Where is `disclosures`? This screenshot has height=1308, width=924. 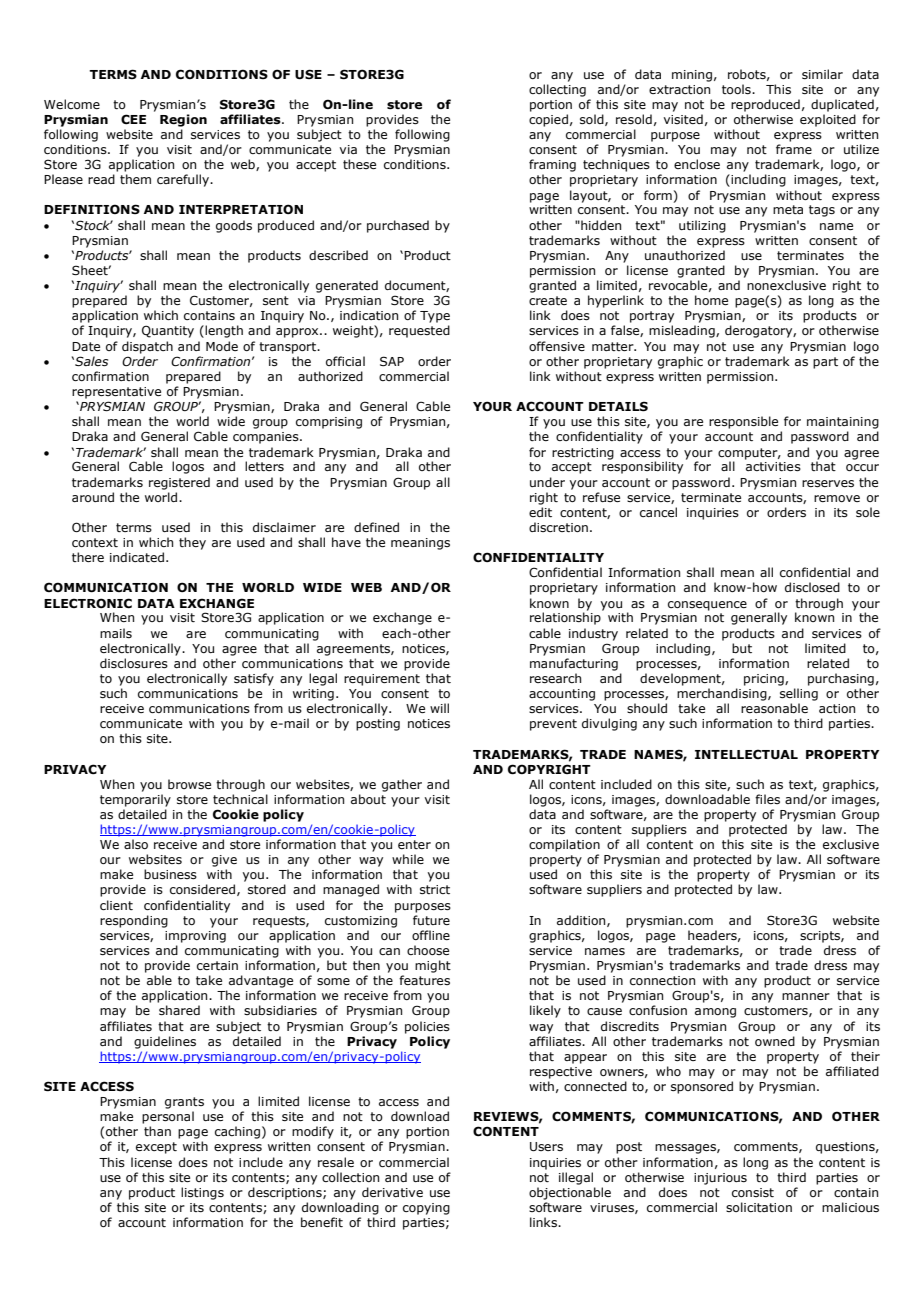
disclosures is located at coordinates (134, 663).
